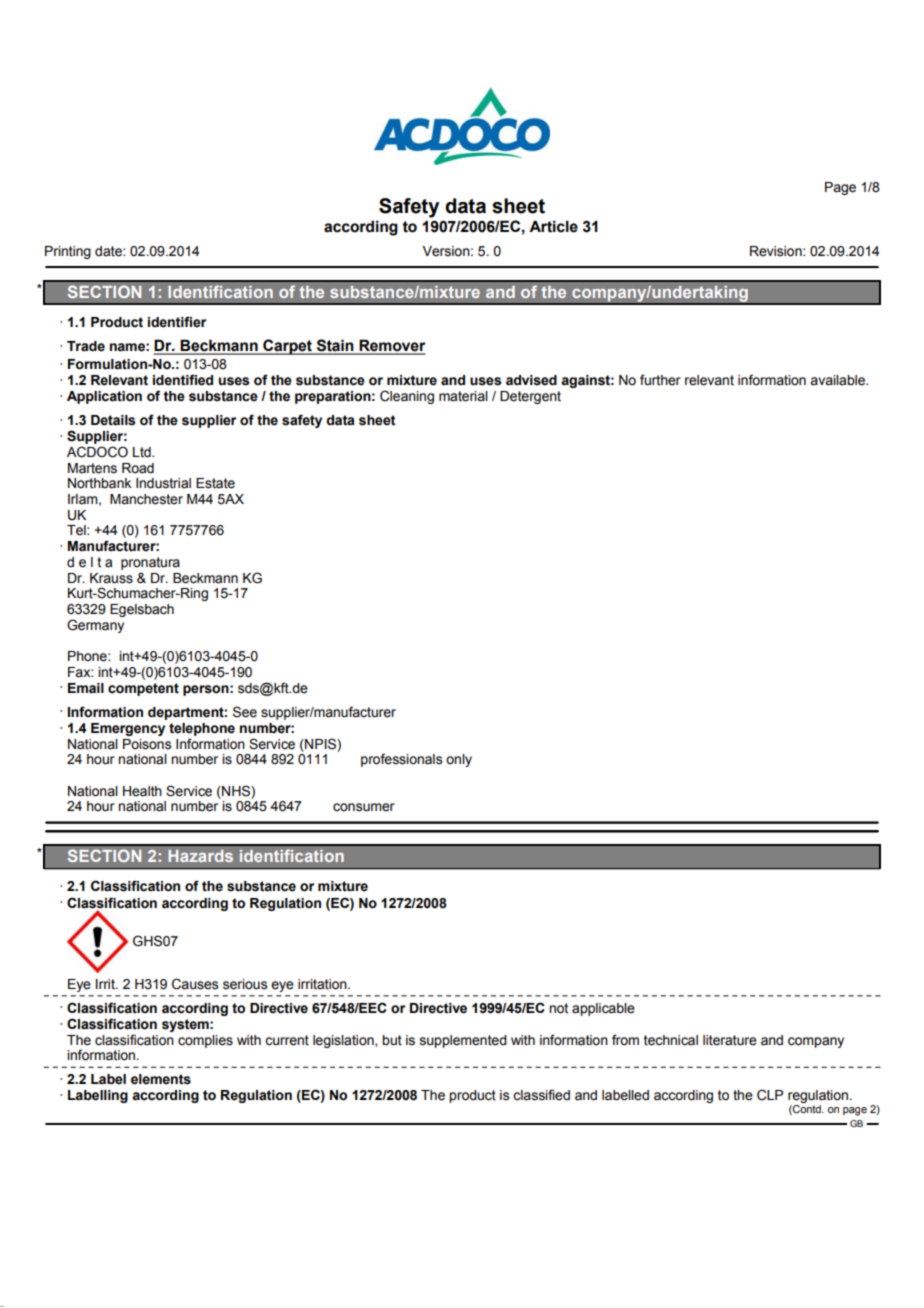  What do you see at coordinates (553, 226) in the screenshot?
I see `Article` at bounding box center [553, 226].
